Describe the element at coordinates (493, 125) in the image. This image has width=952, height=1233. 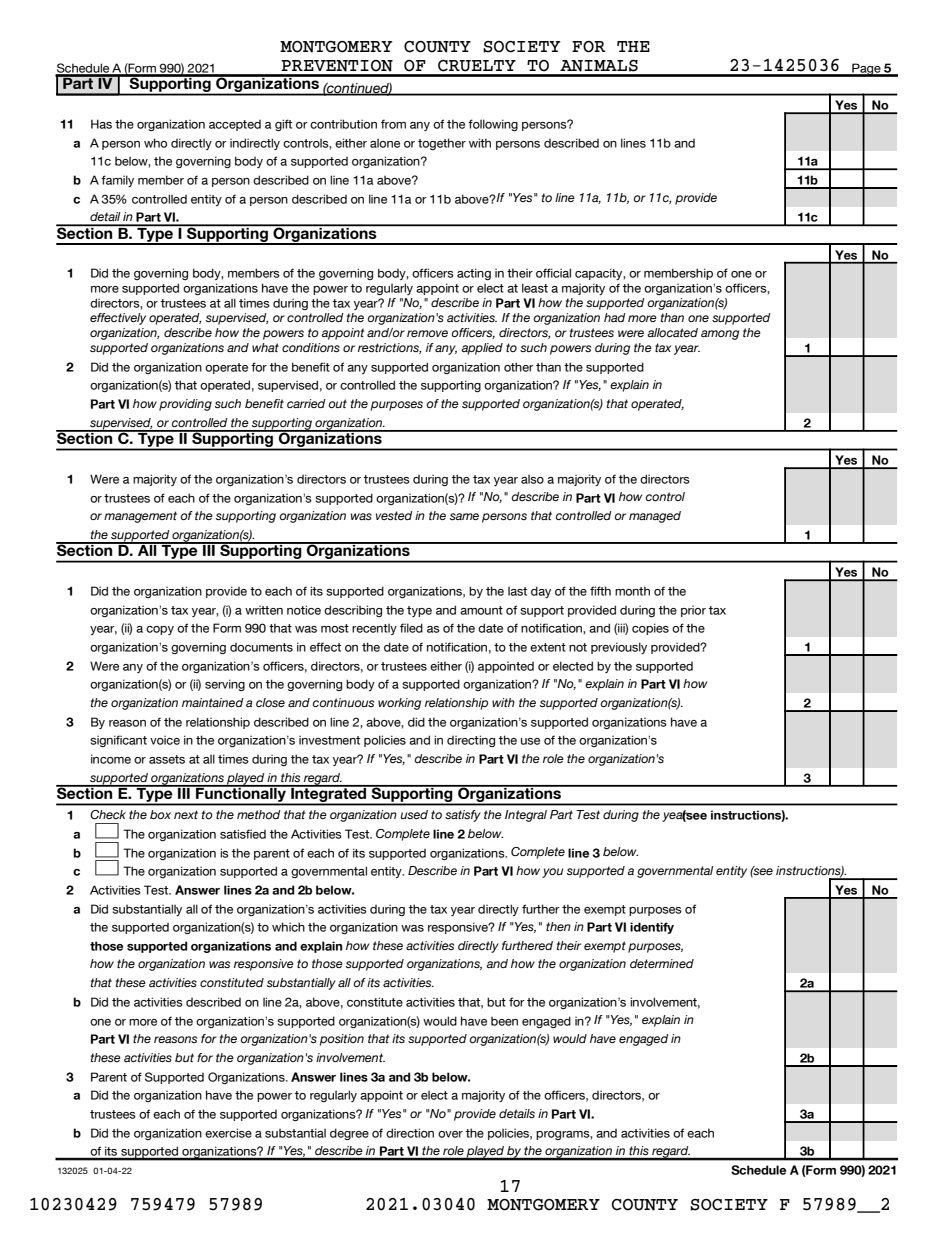
I see `following` at that location.
